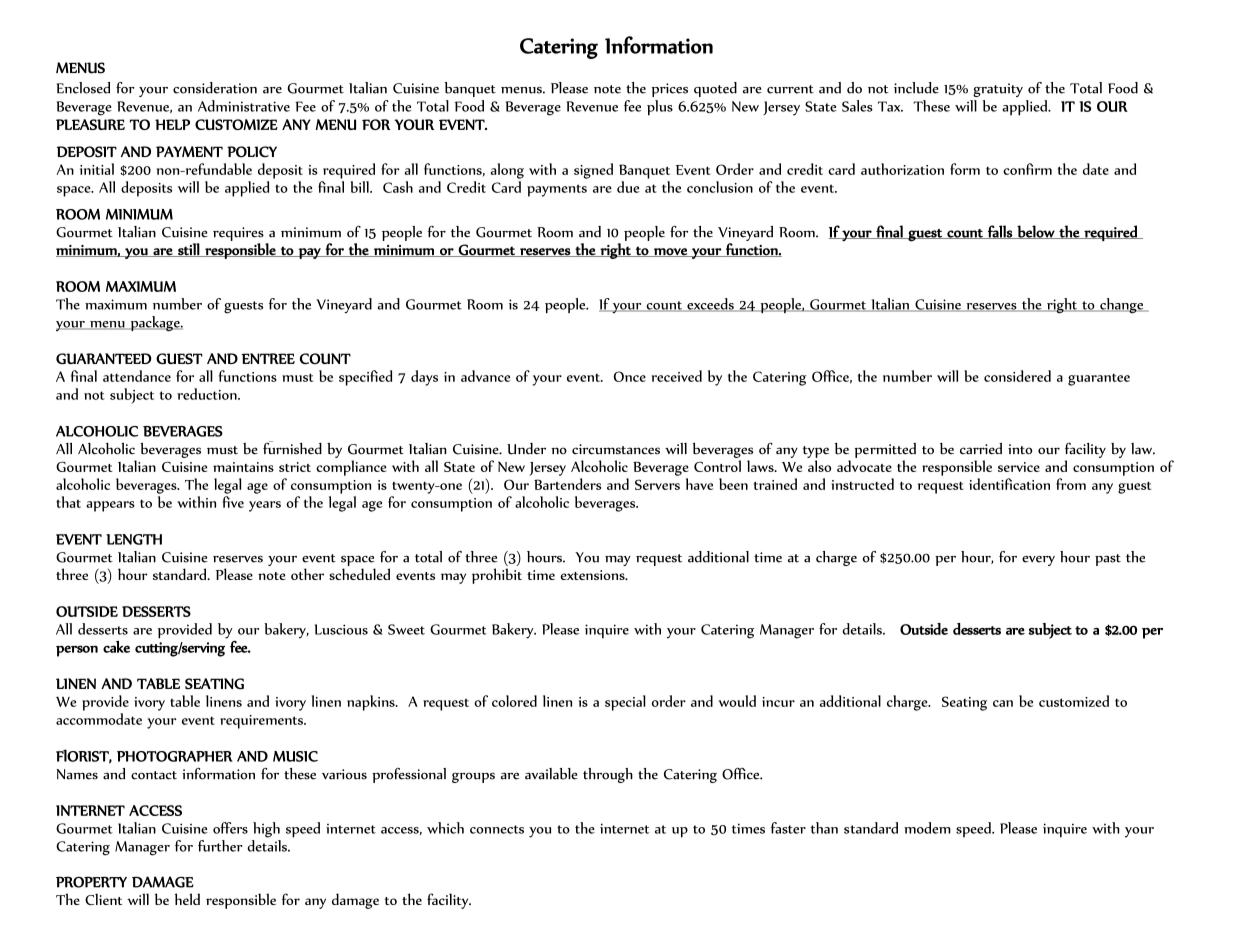 This document has width=1233, height=952. Describe the element at coordinates (660, 108) in the document. I see `plus` at that location.
